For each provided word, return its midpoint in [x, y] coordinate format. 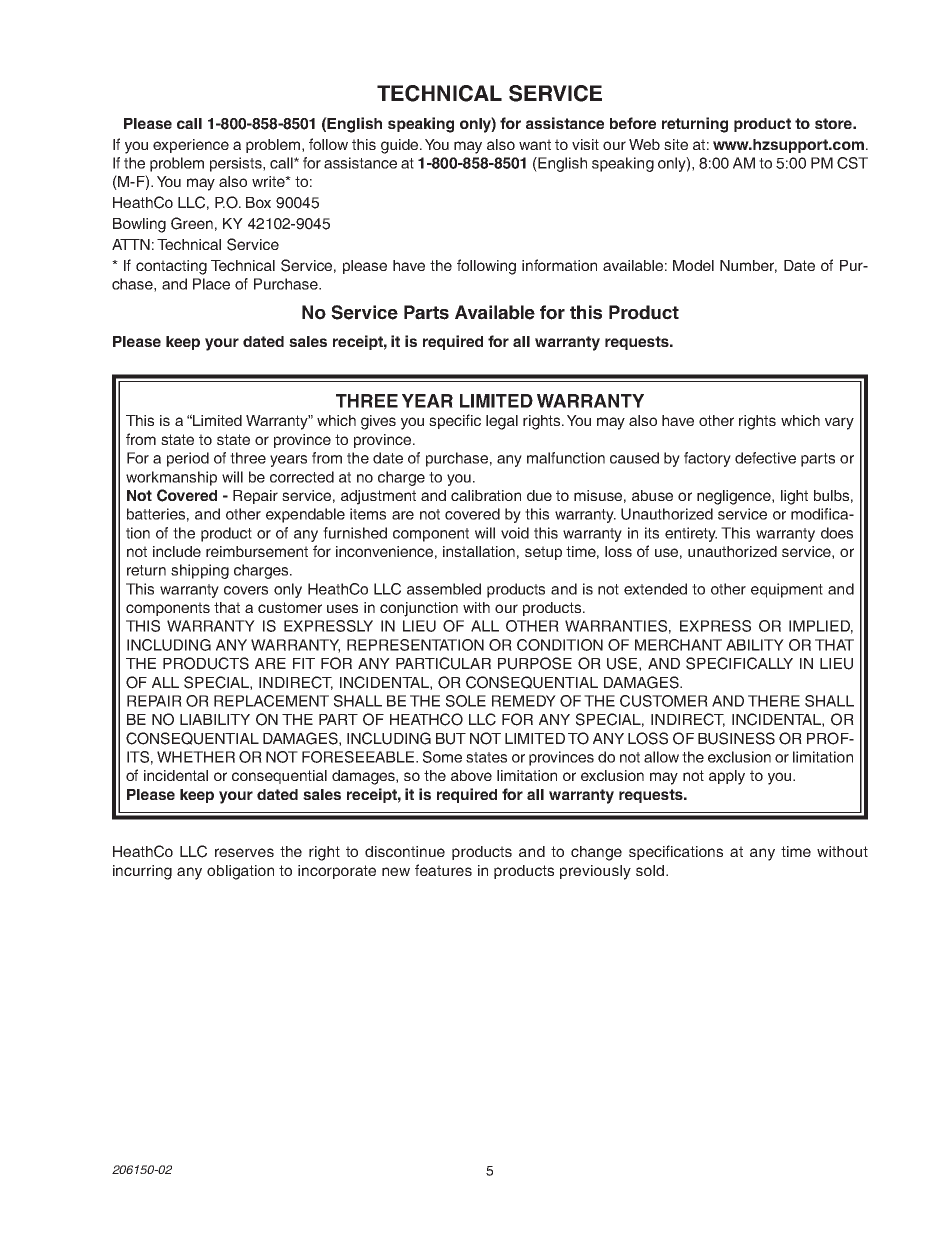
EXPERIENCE [191, 146]
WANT [535, 144]
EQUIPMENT [787, 590]
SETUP [543, 553]
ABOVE [471, 775]
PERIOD [188, 459]
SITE [676, 144]
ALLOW [661, 757]
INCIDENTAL [176, 775]
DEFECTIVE [765, 458]
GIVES [378, 422]
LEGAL [502, 422]
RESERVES [244, 852]
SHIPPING [200, 571]
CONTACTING [171, 267]
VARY [839, 423]
